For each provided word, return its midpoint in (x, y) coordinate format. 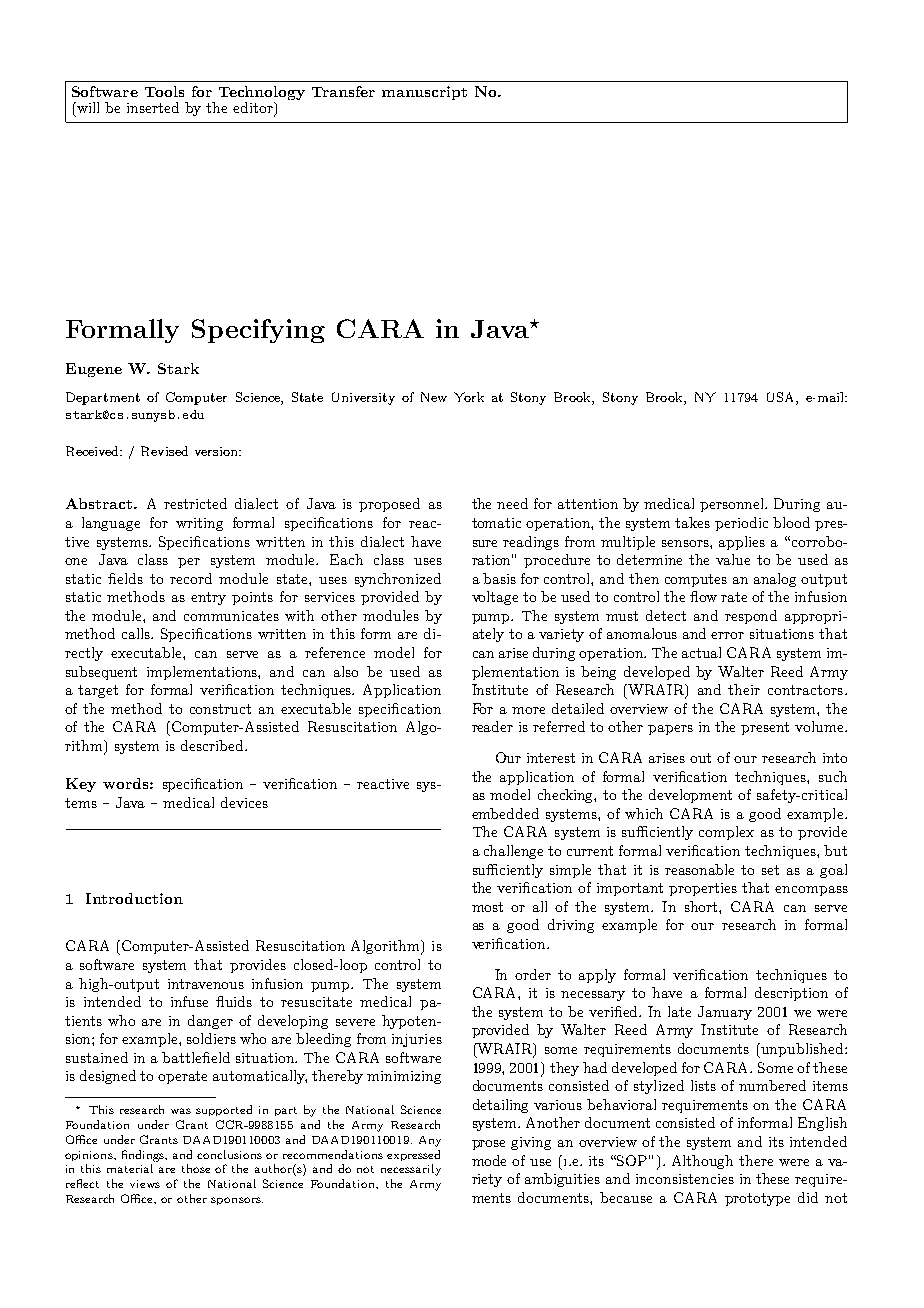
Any (430, 1141)
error (727, 635)
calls (137, 633)
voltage (495, 598)
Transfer (343, 91)
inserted (153, 107)
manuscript (424, 93)
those (196, 1168)
